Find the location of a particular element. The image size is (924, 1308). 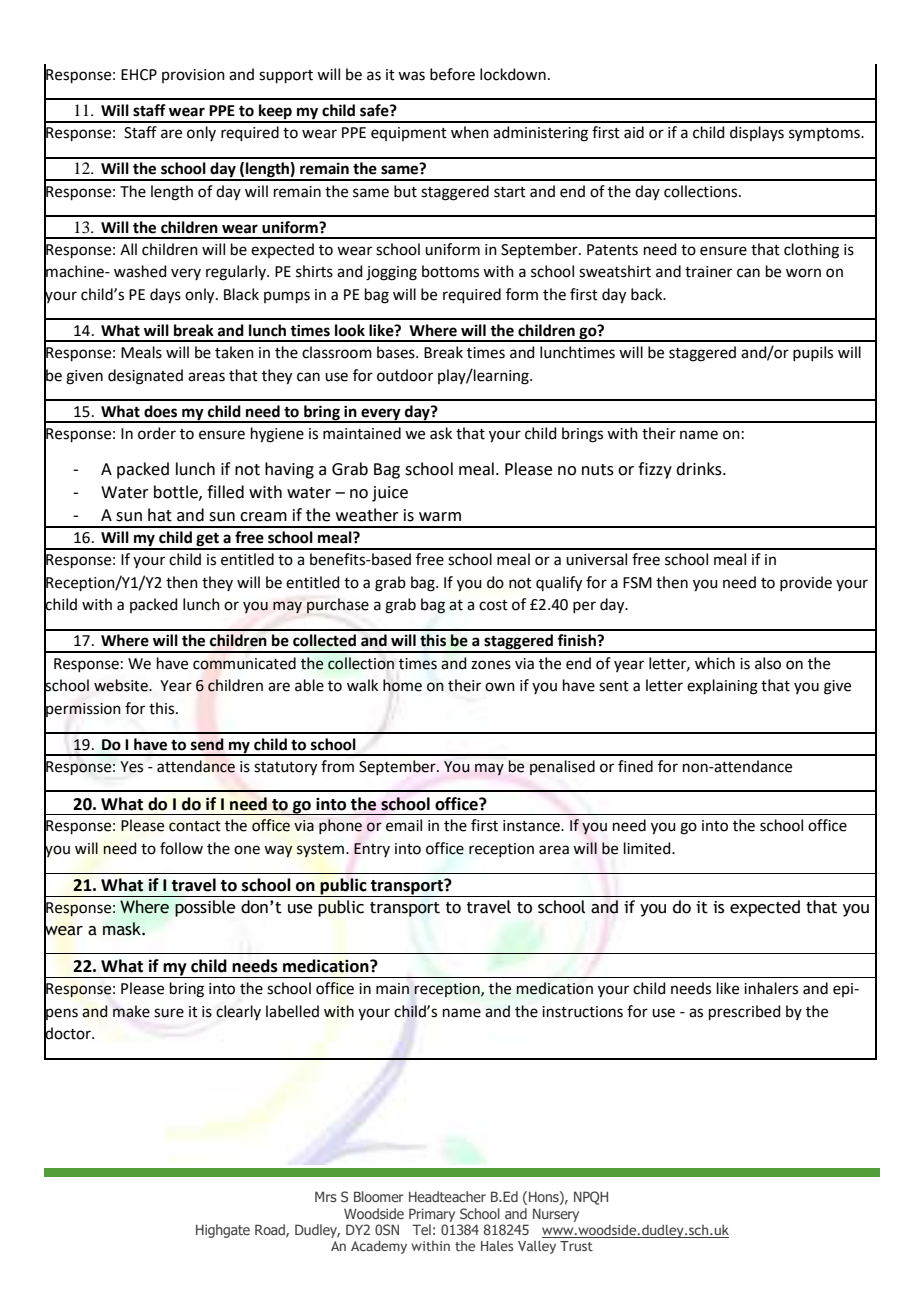

communicated is located at coordinates (244, 663).
